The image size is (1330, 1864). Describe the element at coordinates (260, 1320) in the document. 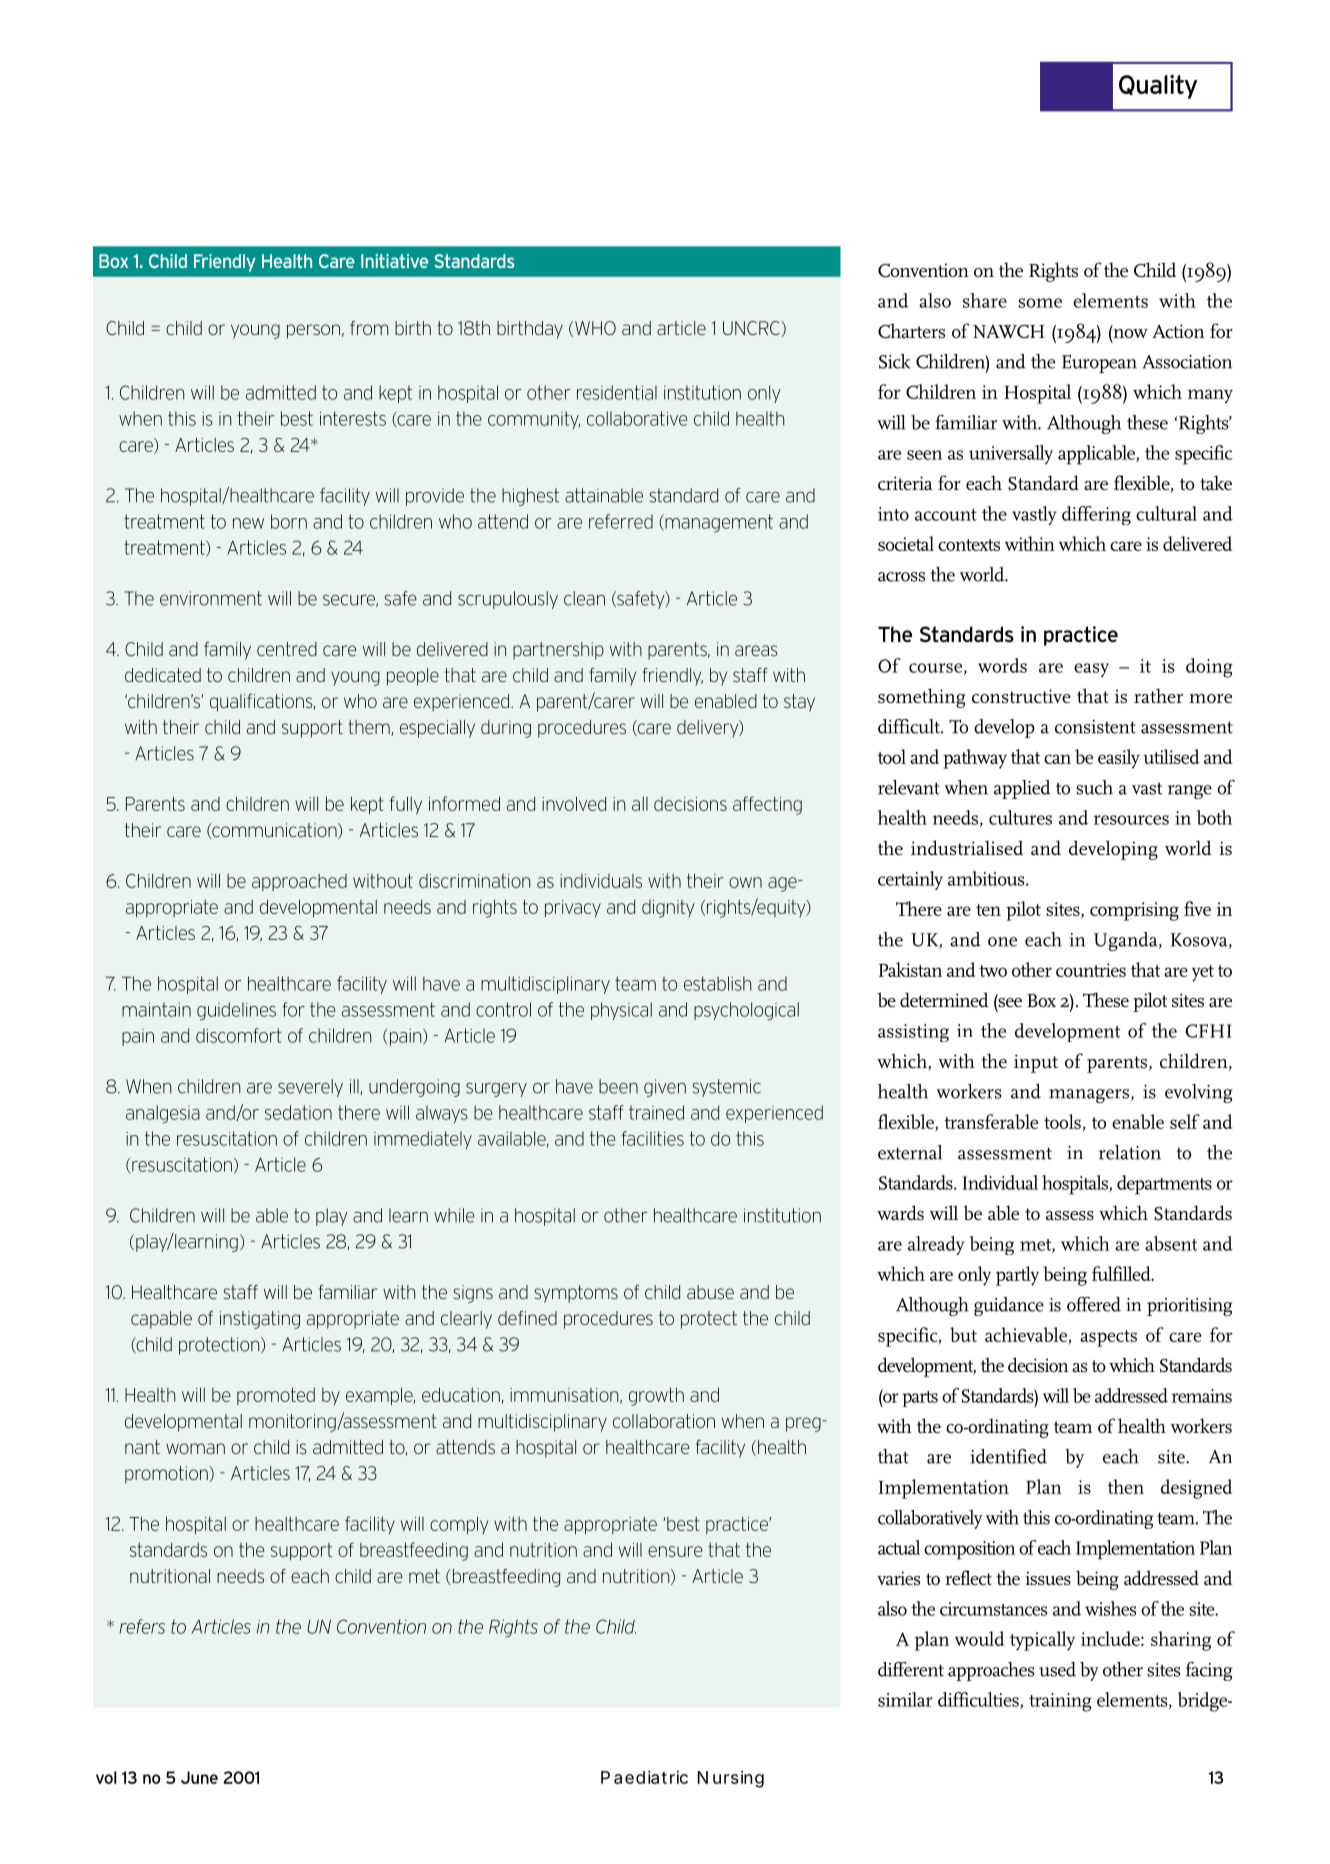

I see `instigating` at that location.
